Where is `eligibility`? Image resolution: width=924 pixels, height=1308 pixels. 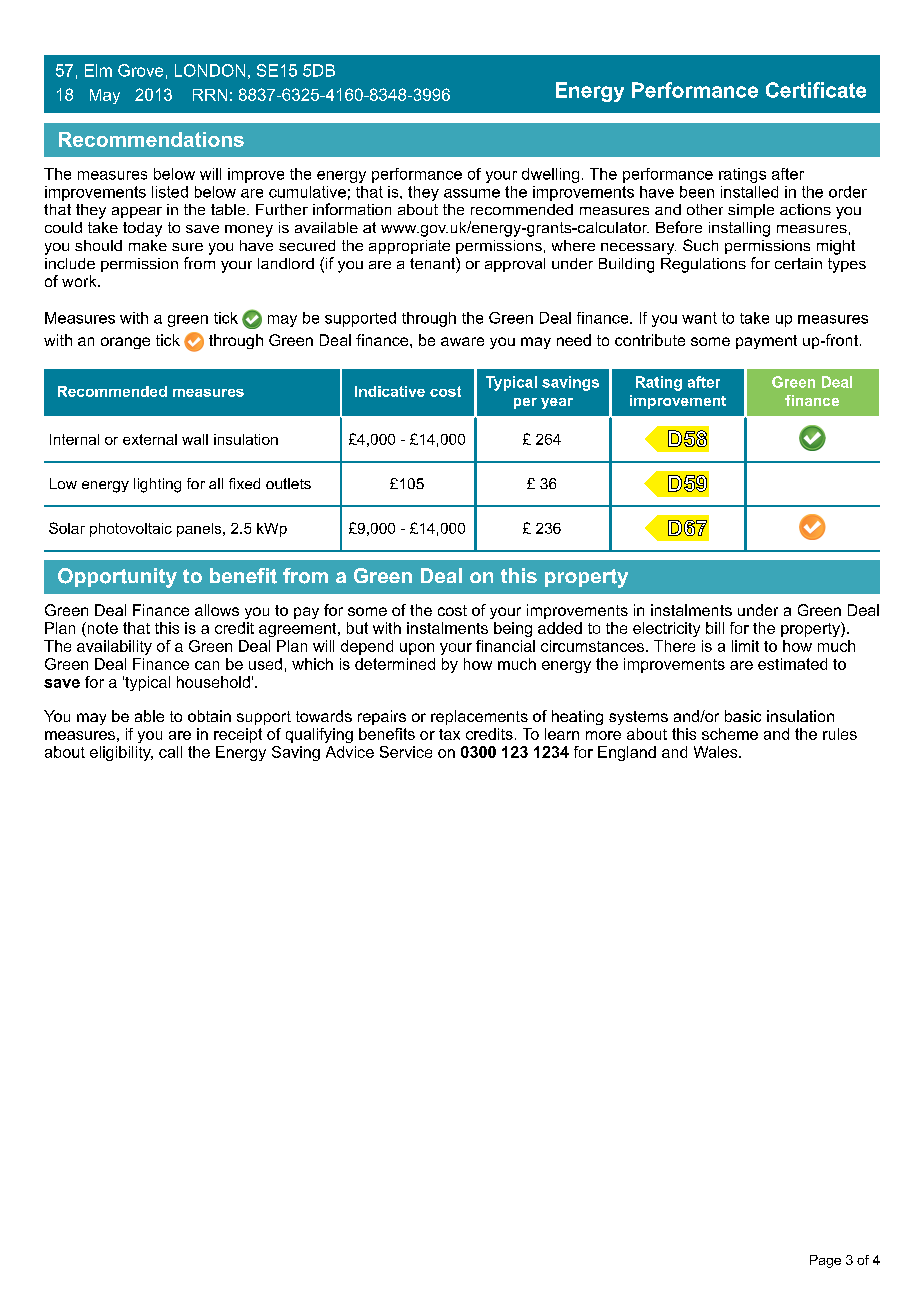
eligibility is located at coordinates (121, 753).
